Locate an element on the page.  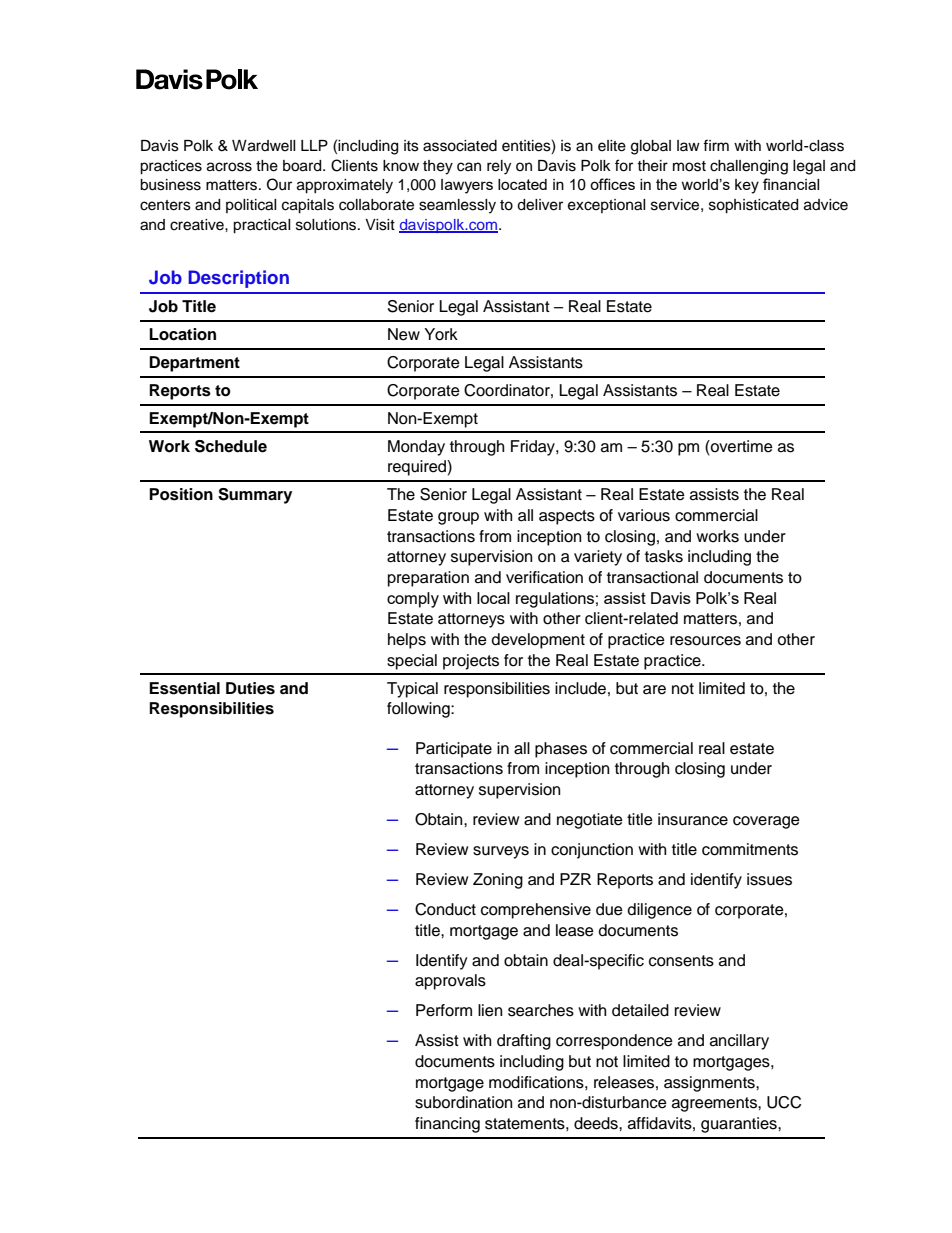
development is located at coordinates (538, 641).
